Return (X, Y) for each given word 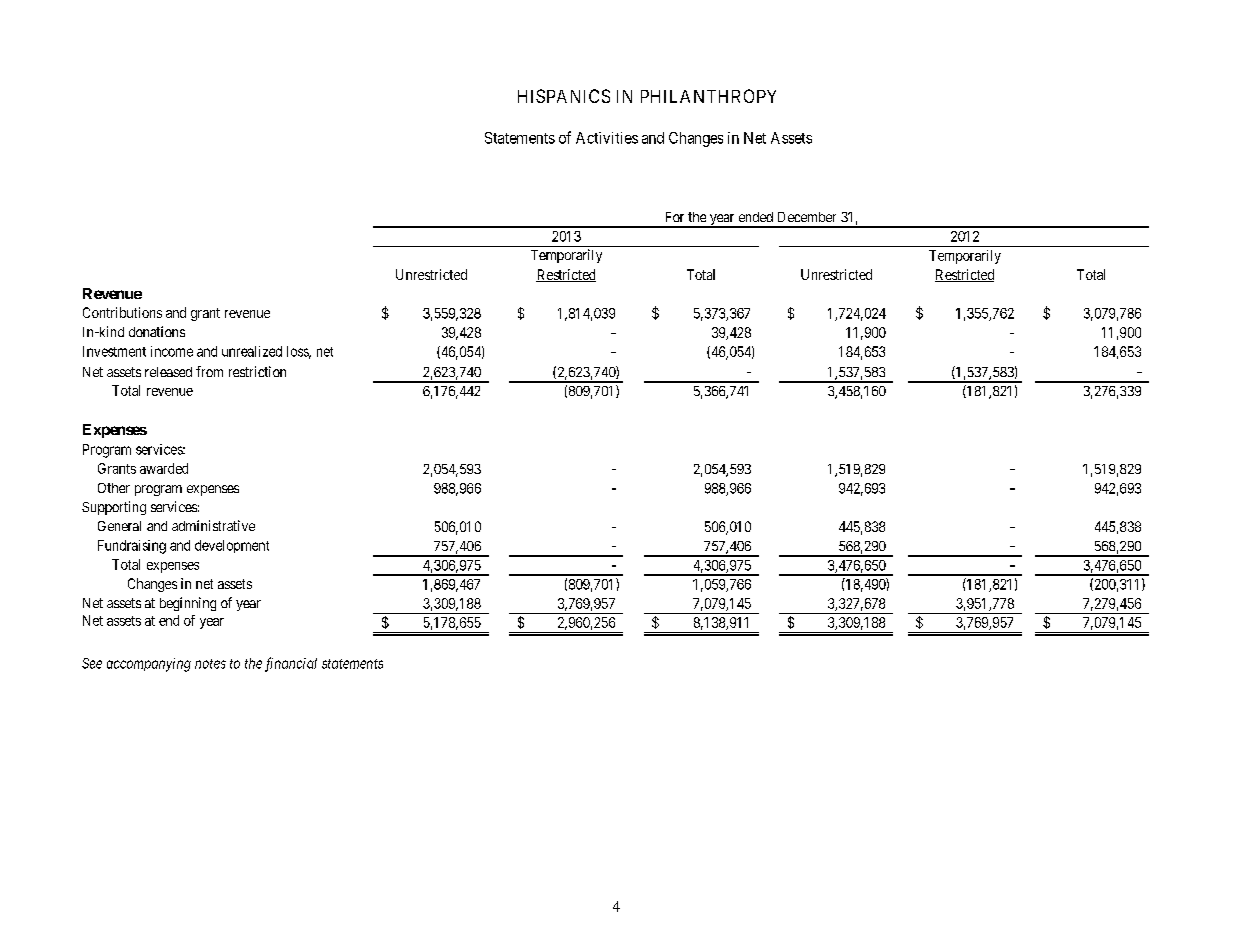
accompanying (149, 665)
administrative (213, 525)
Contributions (122, 312)
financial (291, 664)
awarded (164, 468)
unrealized (252, 351)
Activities (607, 138)
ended (756, 217)
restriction (257, 371)
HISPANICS (564, 96)
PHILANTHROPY (708, 96)
